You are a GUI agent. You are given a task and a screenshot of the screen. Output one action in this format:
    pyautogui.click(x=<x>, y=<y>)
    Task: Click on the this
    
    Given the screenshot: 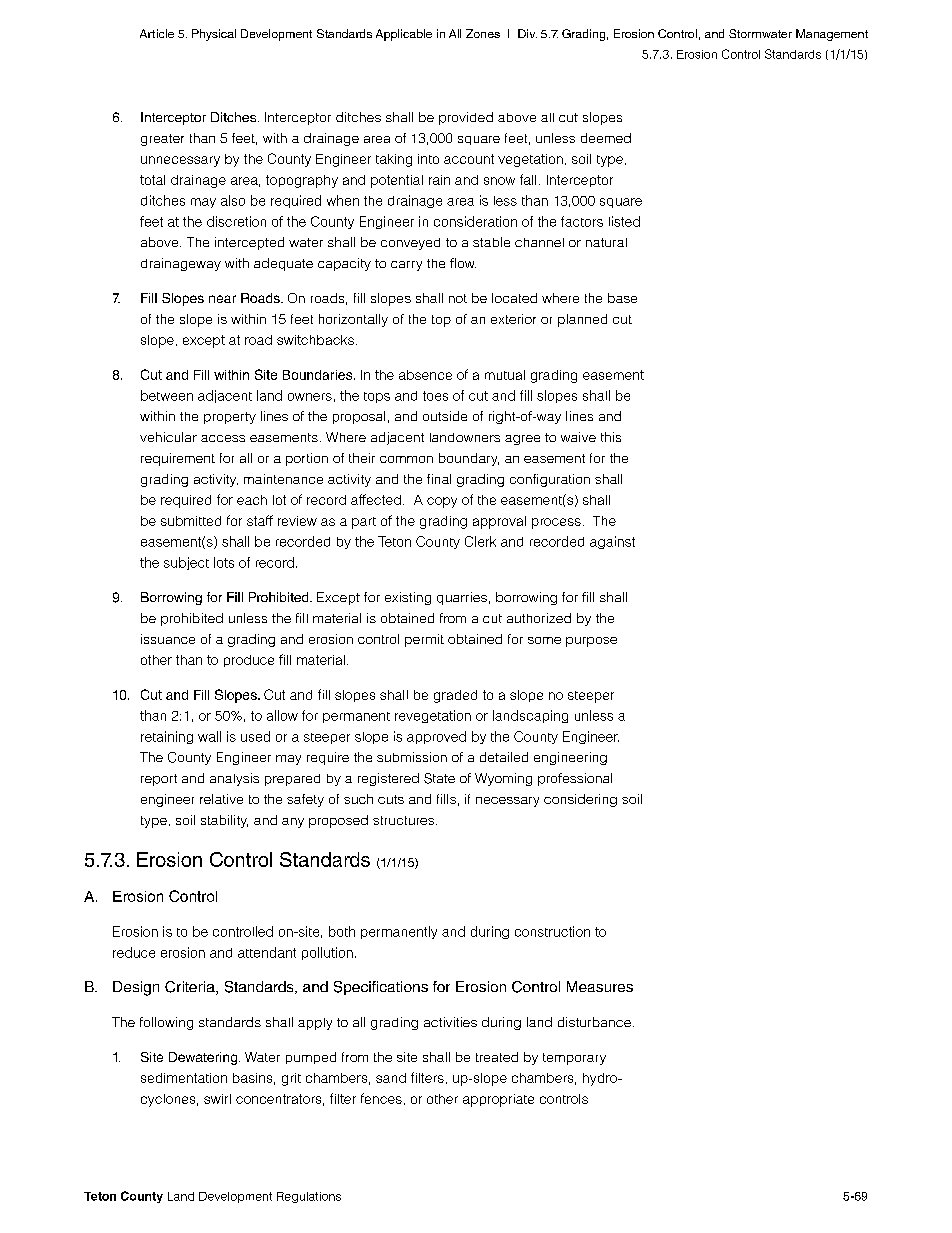 What is the action you would take?
    pyautogui.click(x=611, y=437)
